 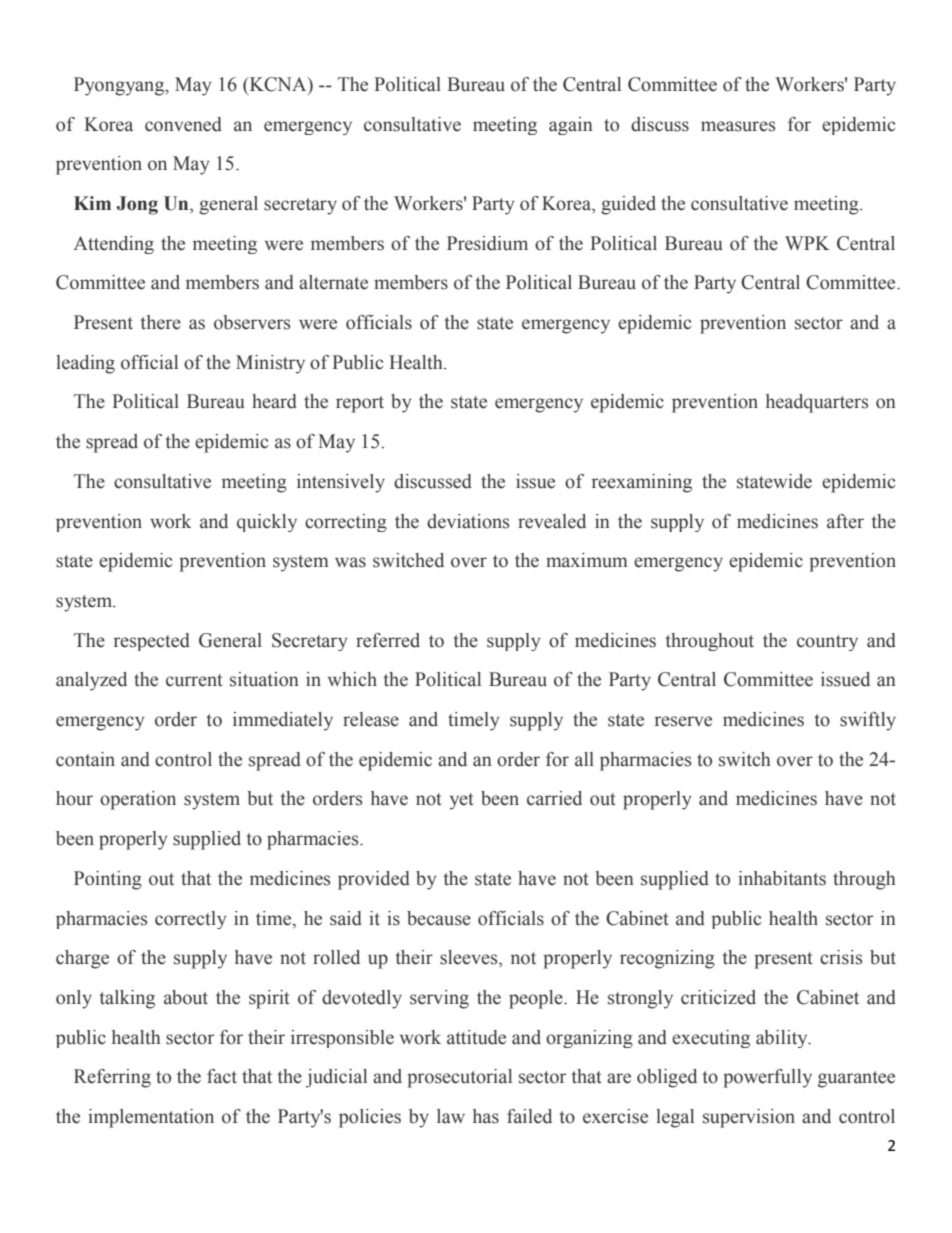 What do you see at coordinates (738, 126) in the image?
I see `measures` at bounding box center [738, 126].
